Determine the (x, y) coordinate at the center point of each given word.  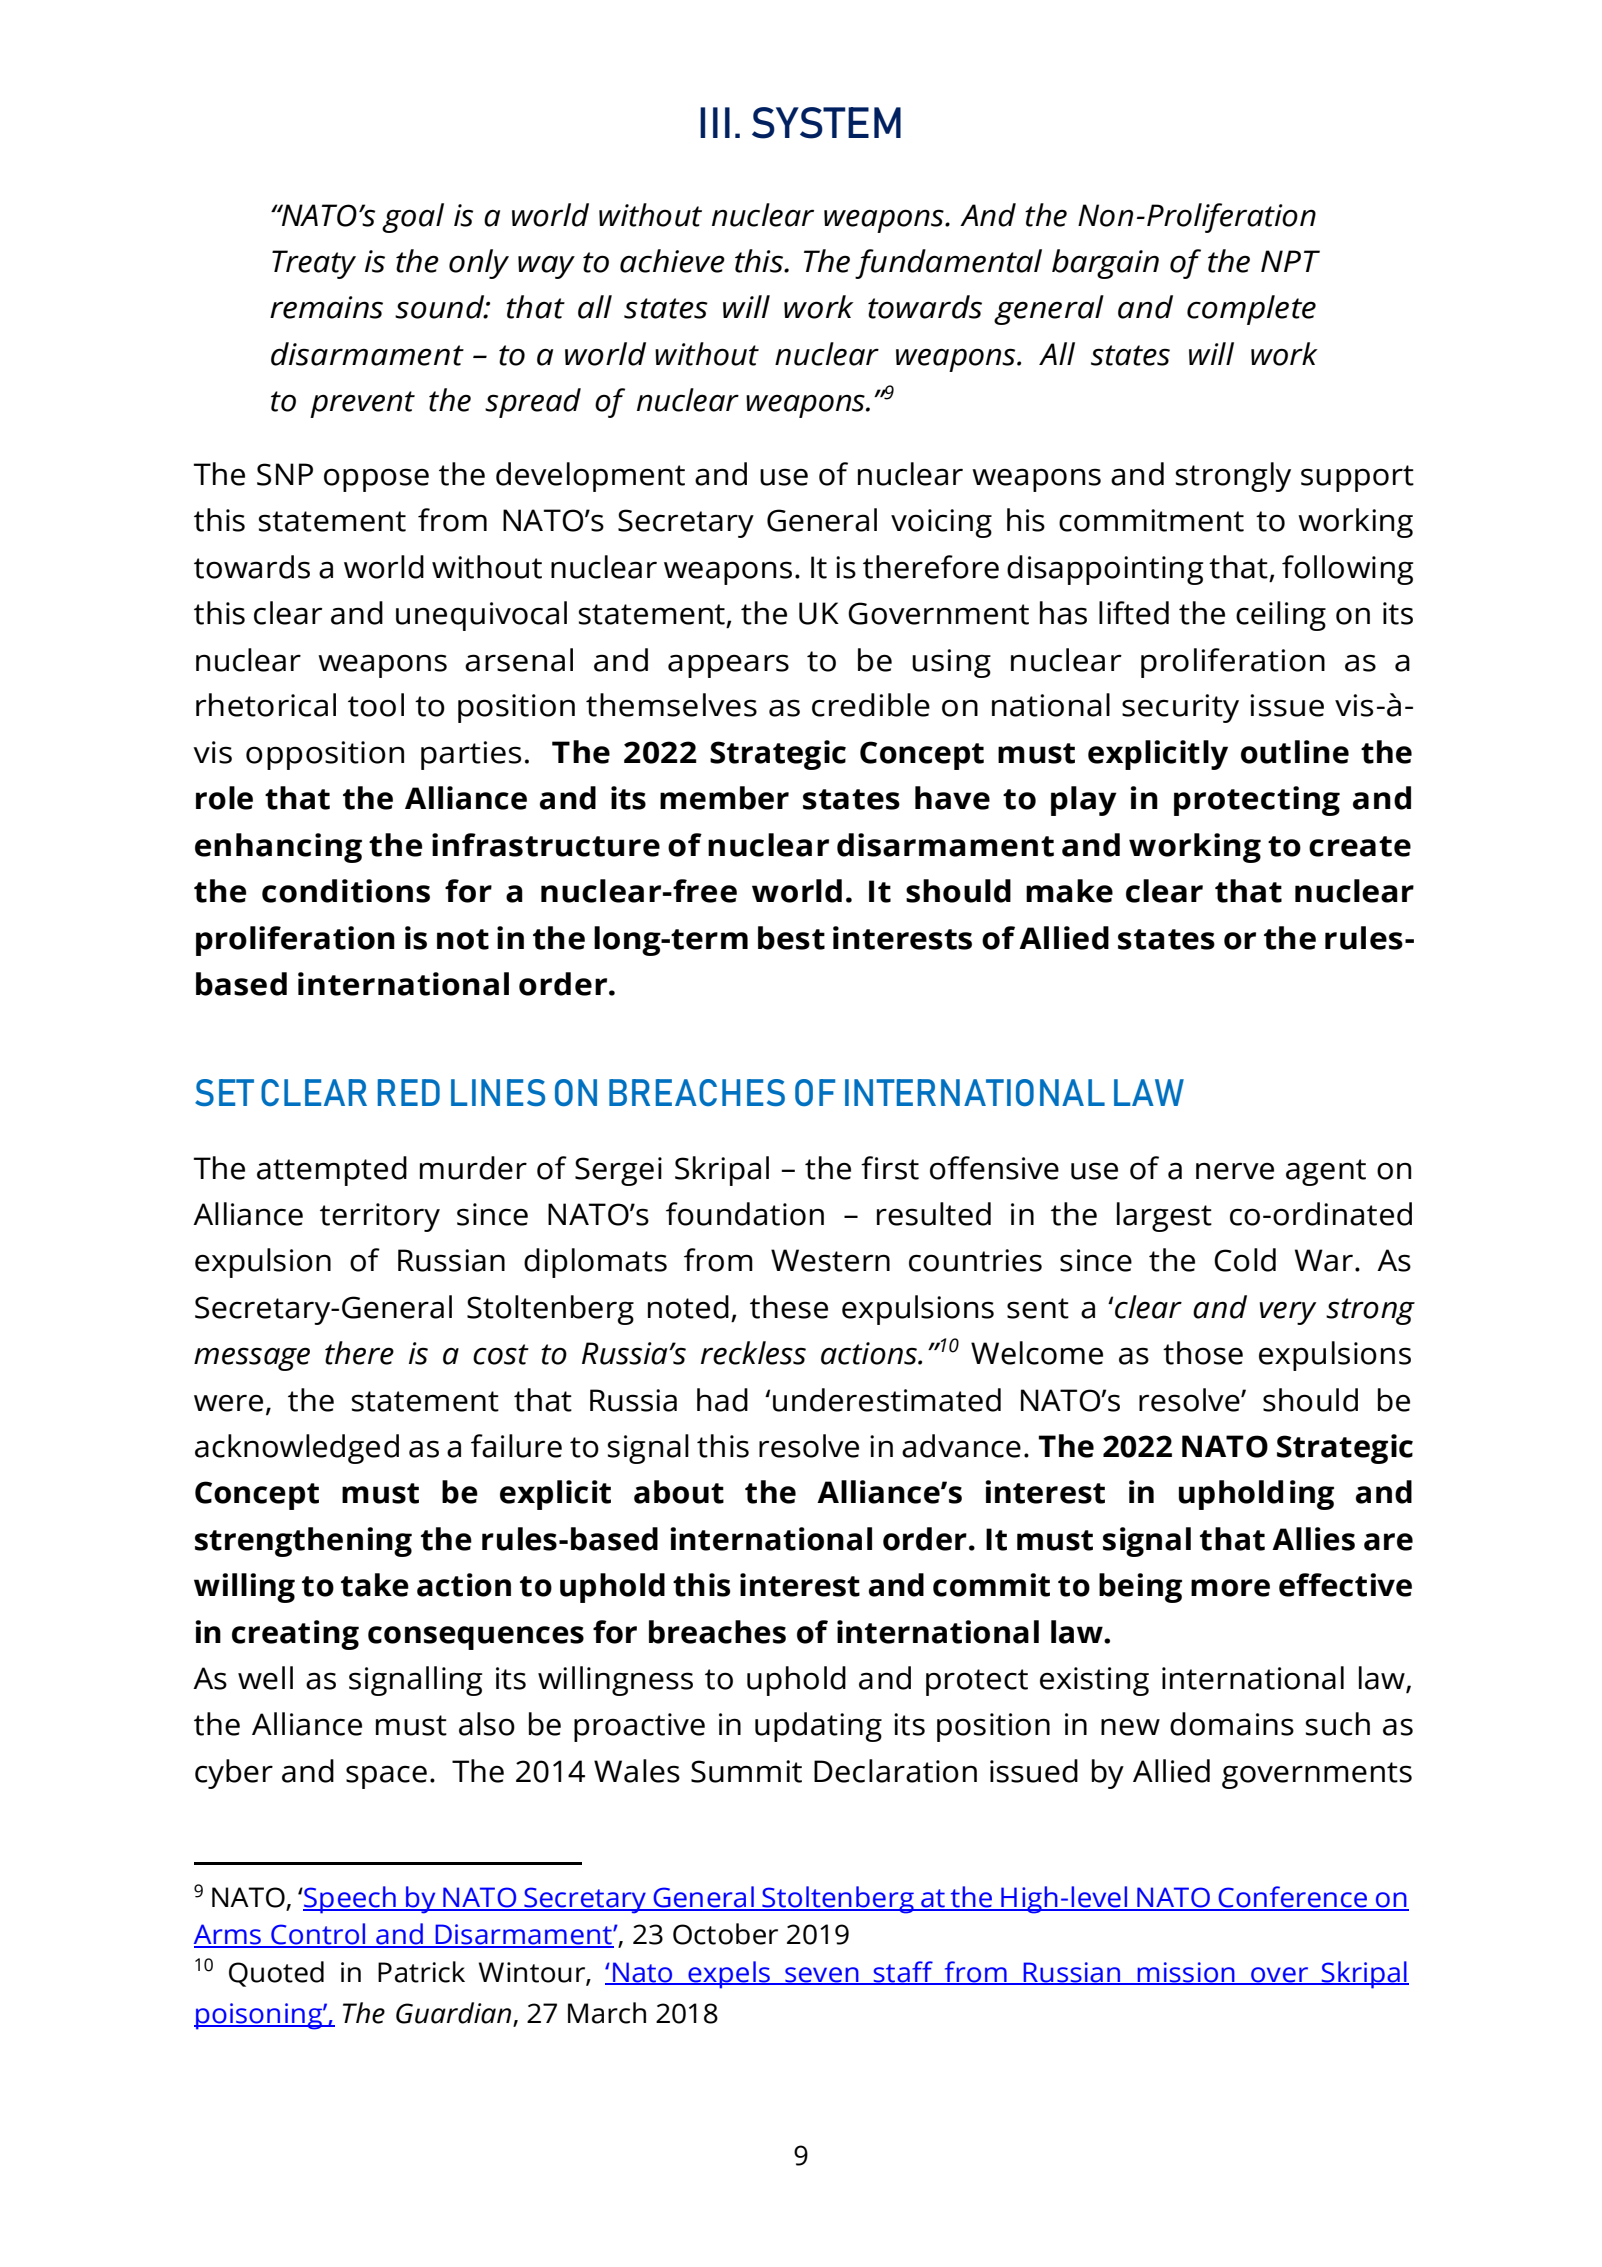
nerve (1235, 1171)
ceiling (1281, 616)
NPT (1290, 261)
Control (318, 1935)
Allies (1313, 1539)
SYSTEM (826, 123)
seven (822, 1975)
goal (413, 218)
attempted (332, 1171)
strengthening (303, 1542)
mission (1186, 1973)
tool (376, 705)
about (679, 1492)
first (890, 1168)
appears (728, 666)
